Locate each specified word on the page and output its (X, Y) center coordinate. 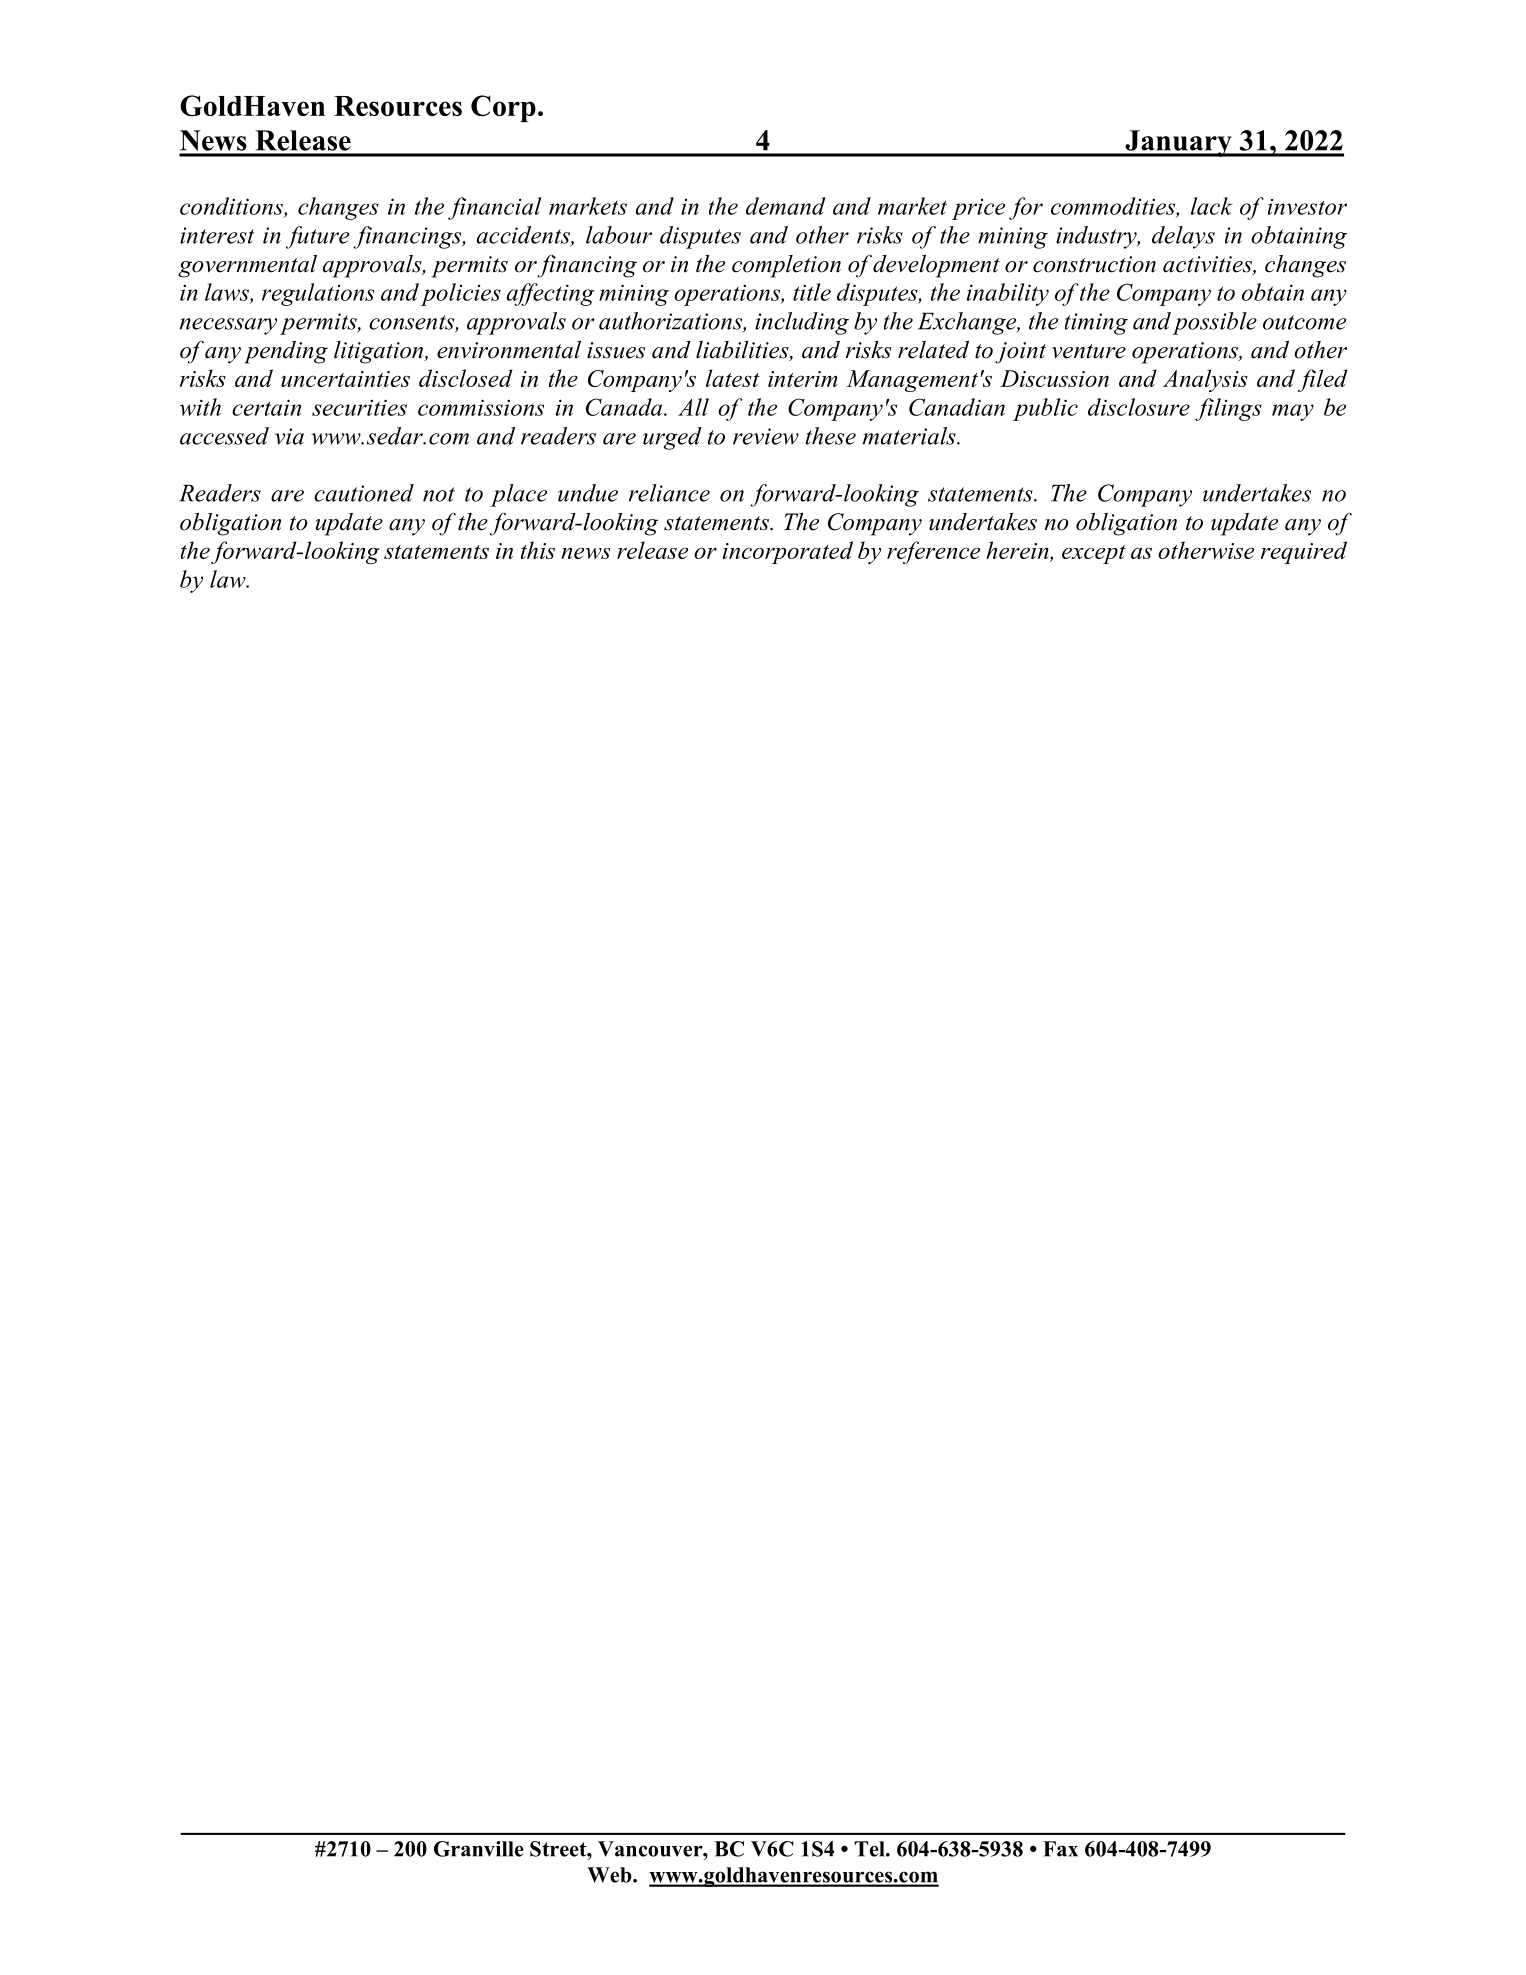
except (1094, 554)
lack (1211, 206)
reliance (669, 493)
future (317, 237)
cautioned (364, 493)
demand (786, 206)
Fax (1060, 1849)
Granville (479, 1849)
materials (910, 436)
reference (933, 552)
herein (1018, 551)
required (1304, 552)
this (538, 550)
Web (610, 1875)
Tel (871, 1849)
